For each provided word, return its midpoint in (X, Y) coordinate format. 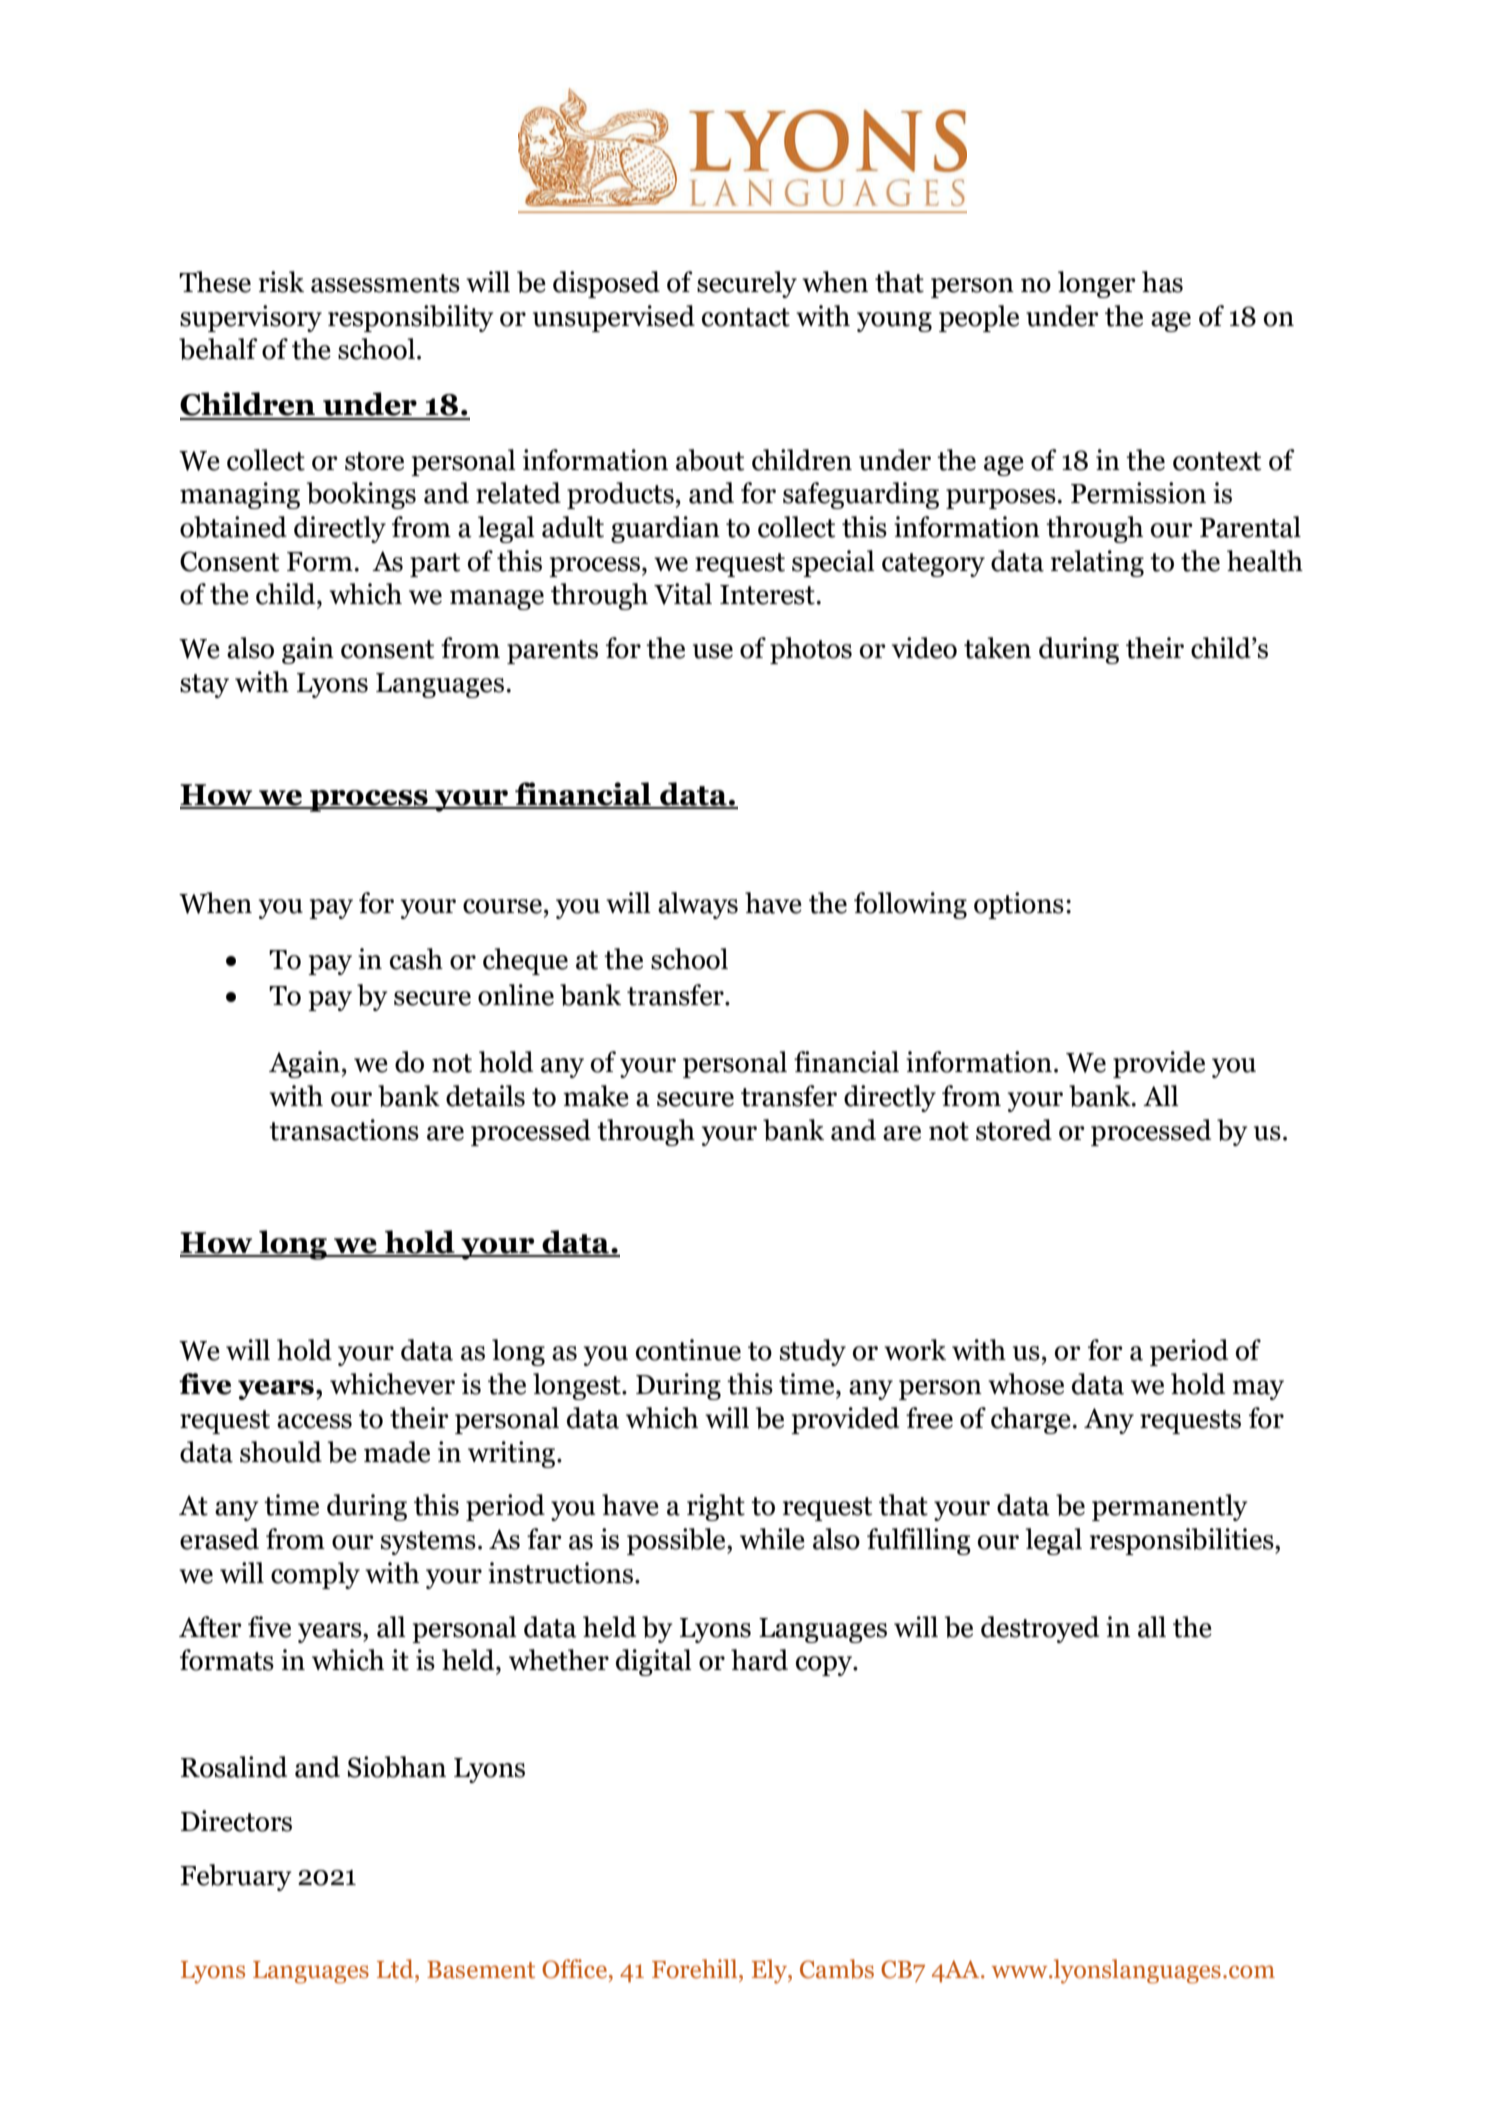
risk (281, 282)
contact (746, 317)
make (596, 1096)
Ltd (396, 1969)
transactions (344, 1130)
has (1162, 282)
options (1019, 905)
